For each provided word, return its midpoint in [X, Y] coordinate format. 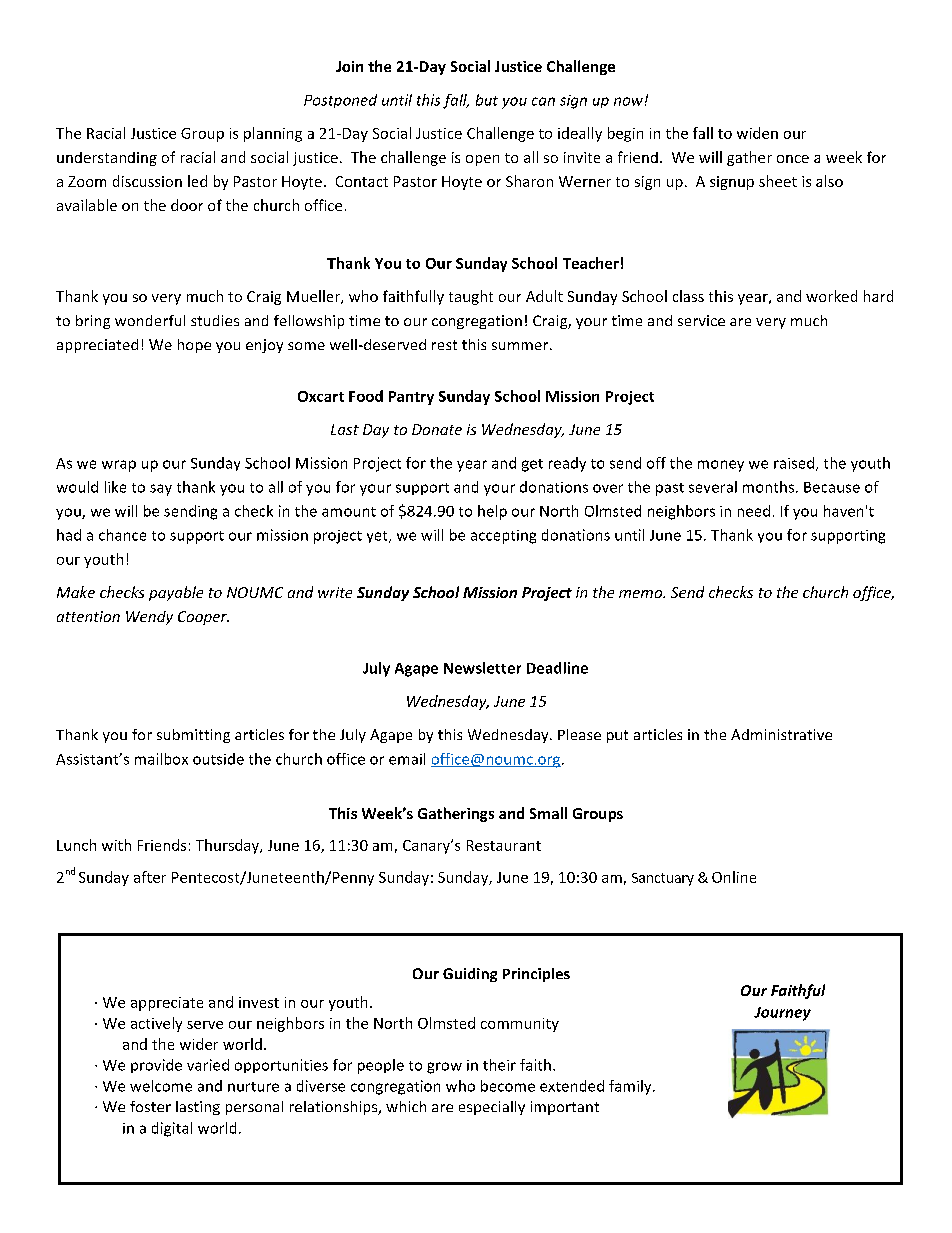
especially [492, 1108]
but [487, 100]
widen [757, 133]
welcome [161, 1086]
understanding [107, 159]
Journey [782, 1014]
